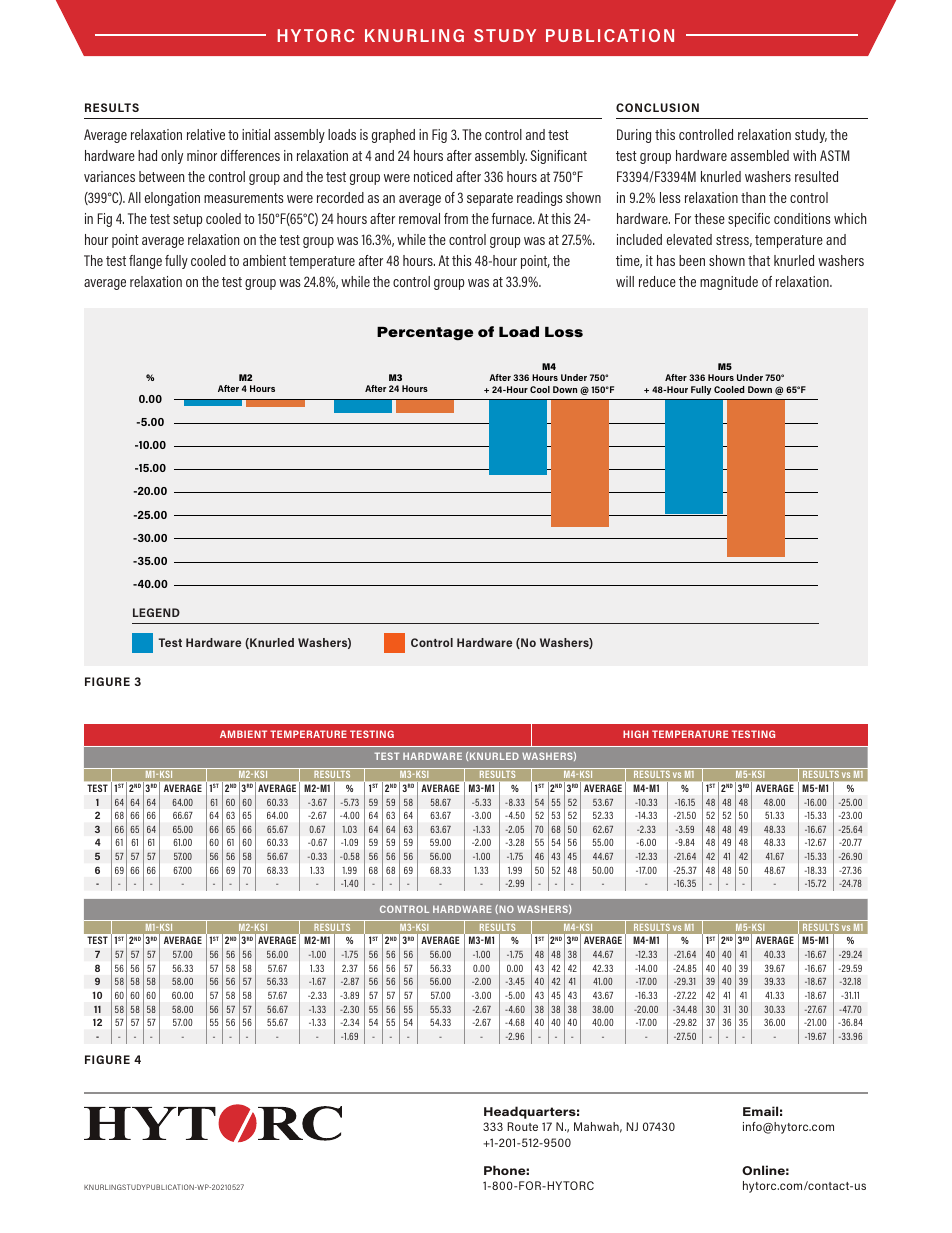  Describe the element at coordinates (187, 220) in the document. I see `setup` at that location.
